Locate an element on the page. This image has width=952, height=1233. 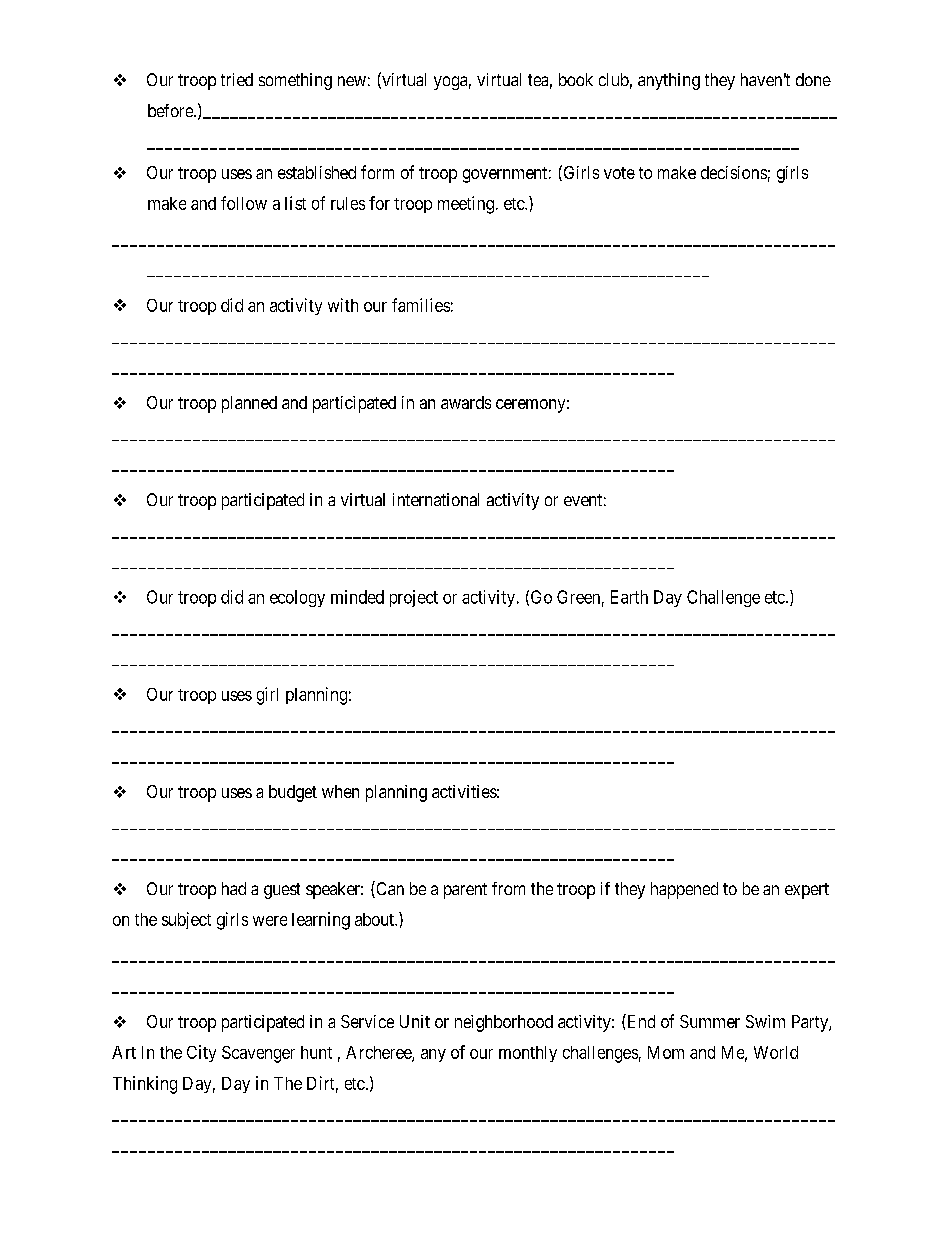
tried is located at coordinates (237, 79).
